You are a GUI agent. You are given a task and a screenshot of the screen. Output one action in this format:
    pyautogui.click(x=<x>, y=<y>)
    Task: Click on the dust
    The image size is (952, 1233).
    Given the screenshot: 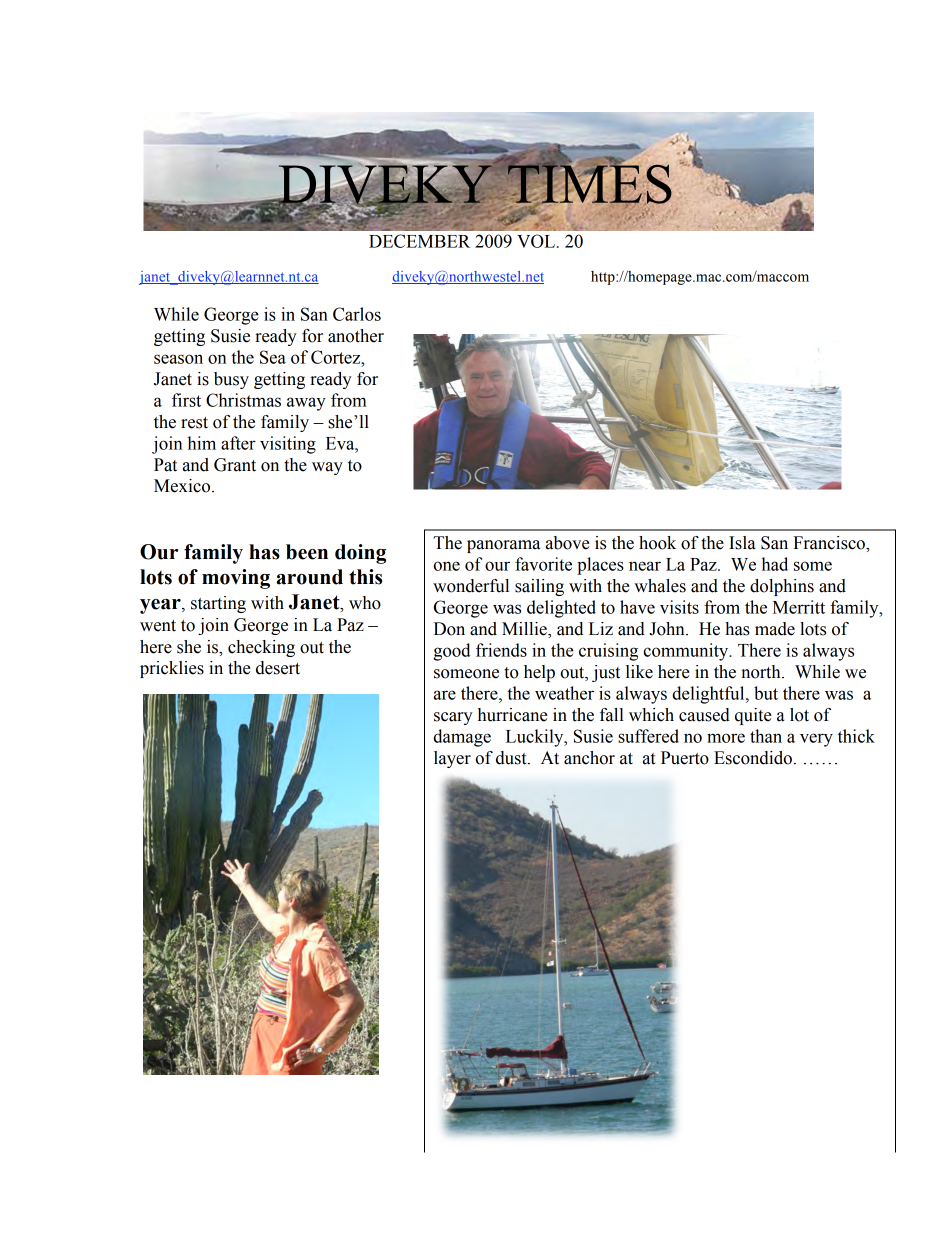 What is the action you would take?
    pyautogui.click(x=512, y=758)
